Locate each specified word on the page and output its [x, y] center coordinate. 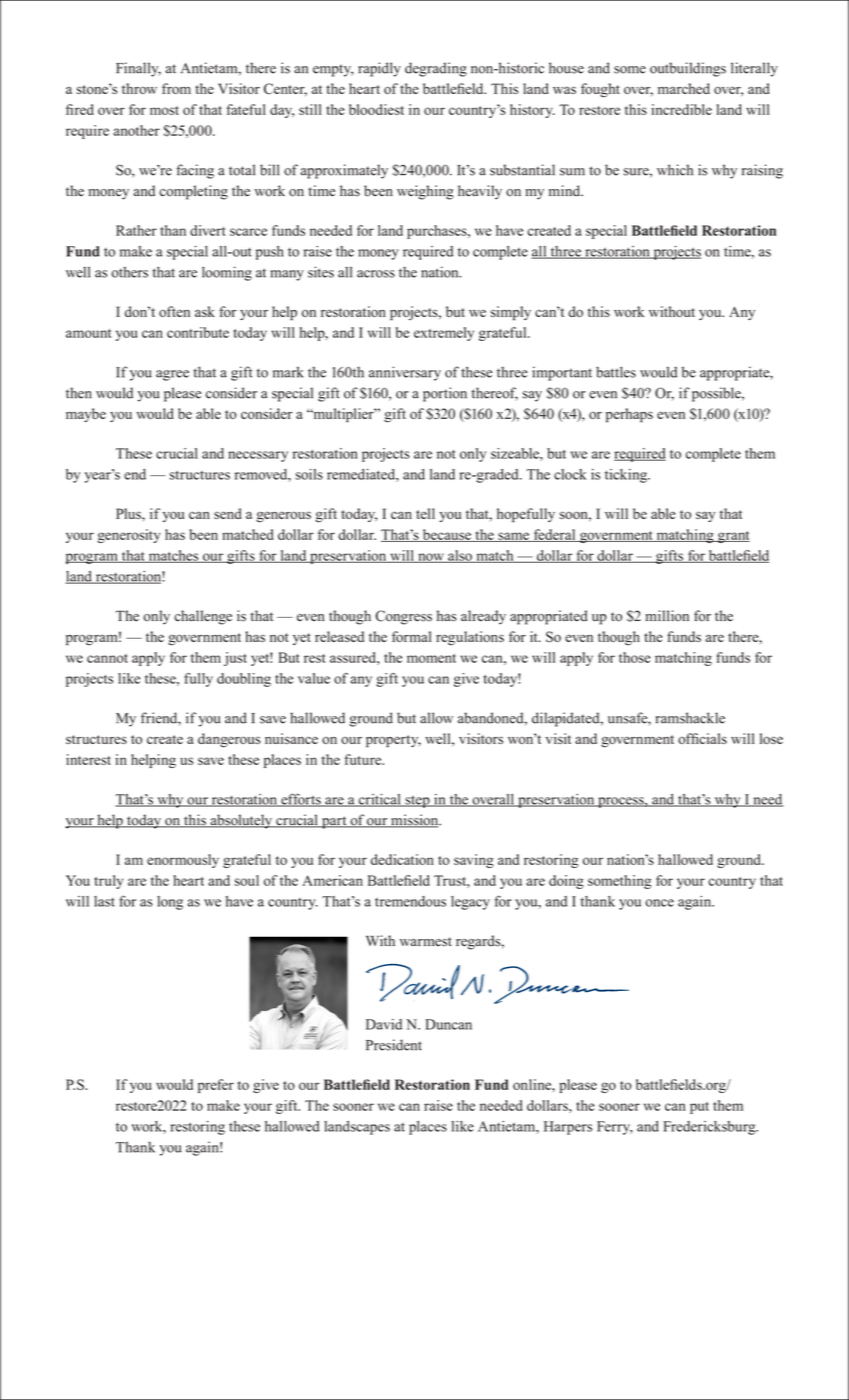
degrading [436, 69]
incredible [681, 109]
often [174, 311]
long [170, 903]
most [164, 110]
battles [616, 372]
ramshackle [690, 718]
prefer [216, 1086]
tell [425, 513]
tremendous [410, 901]
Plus [129, 513]
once [659, 903]
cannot [107, 658]
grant [733, 537]
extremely [444, 334]
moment [431, 658]
